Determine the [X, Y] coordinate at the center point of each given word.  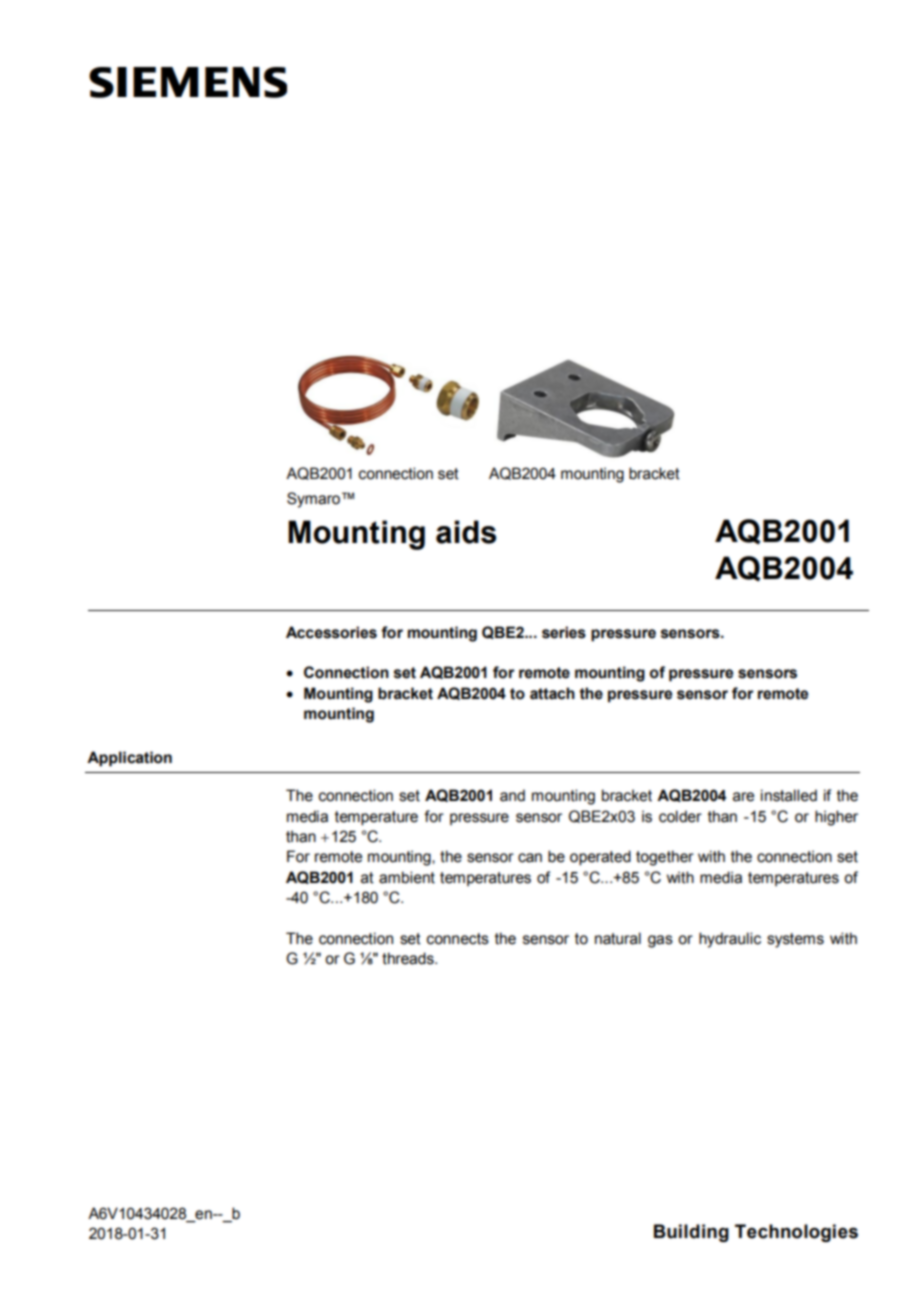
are [743, 797]
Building [691, 1233]
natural [618, 938]
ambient [407, 877]
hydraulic [730, 940]
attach [552, 693]
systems [795, 940]
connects [458, 939]
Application [129, 759]
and [512, 795]
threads [409, 958]
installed [789, 795]
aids [466, 532]
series [564, 632]
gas [660, 941]
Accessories [331, 632]
